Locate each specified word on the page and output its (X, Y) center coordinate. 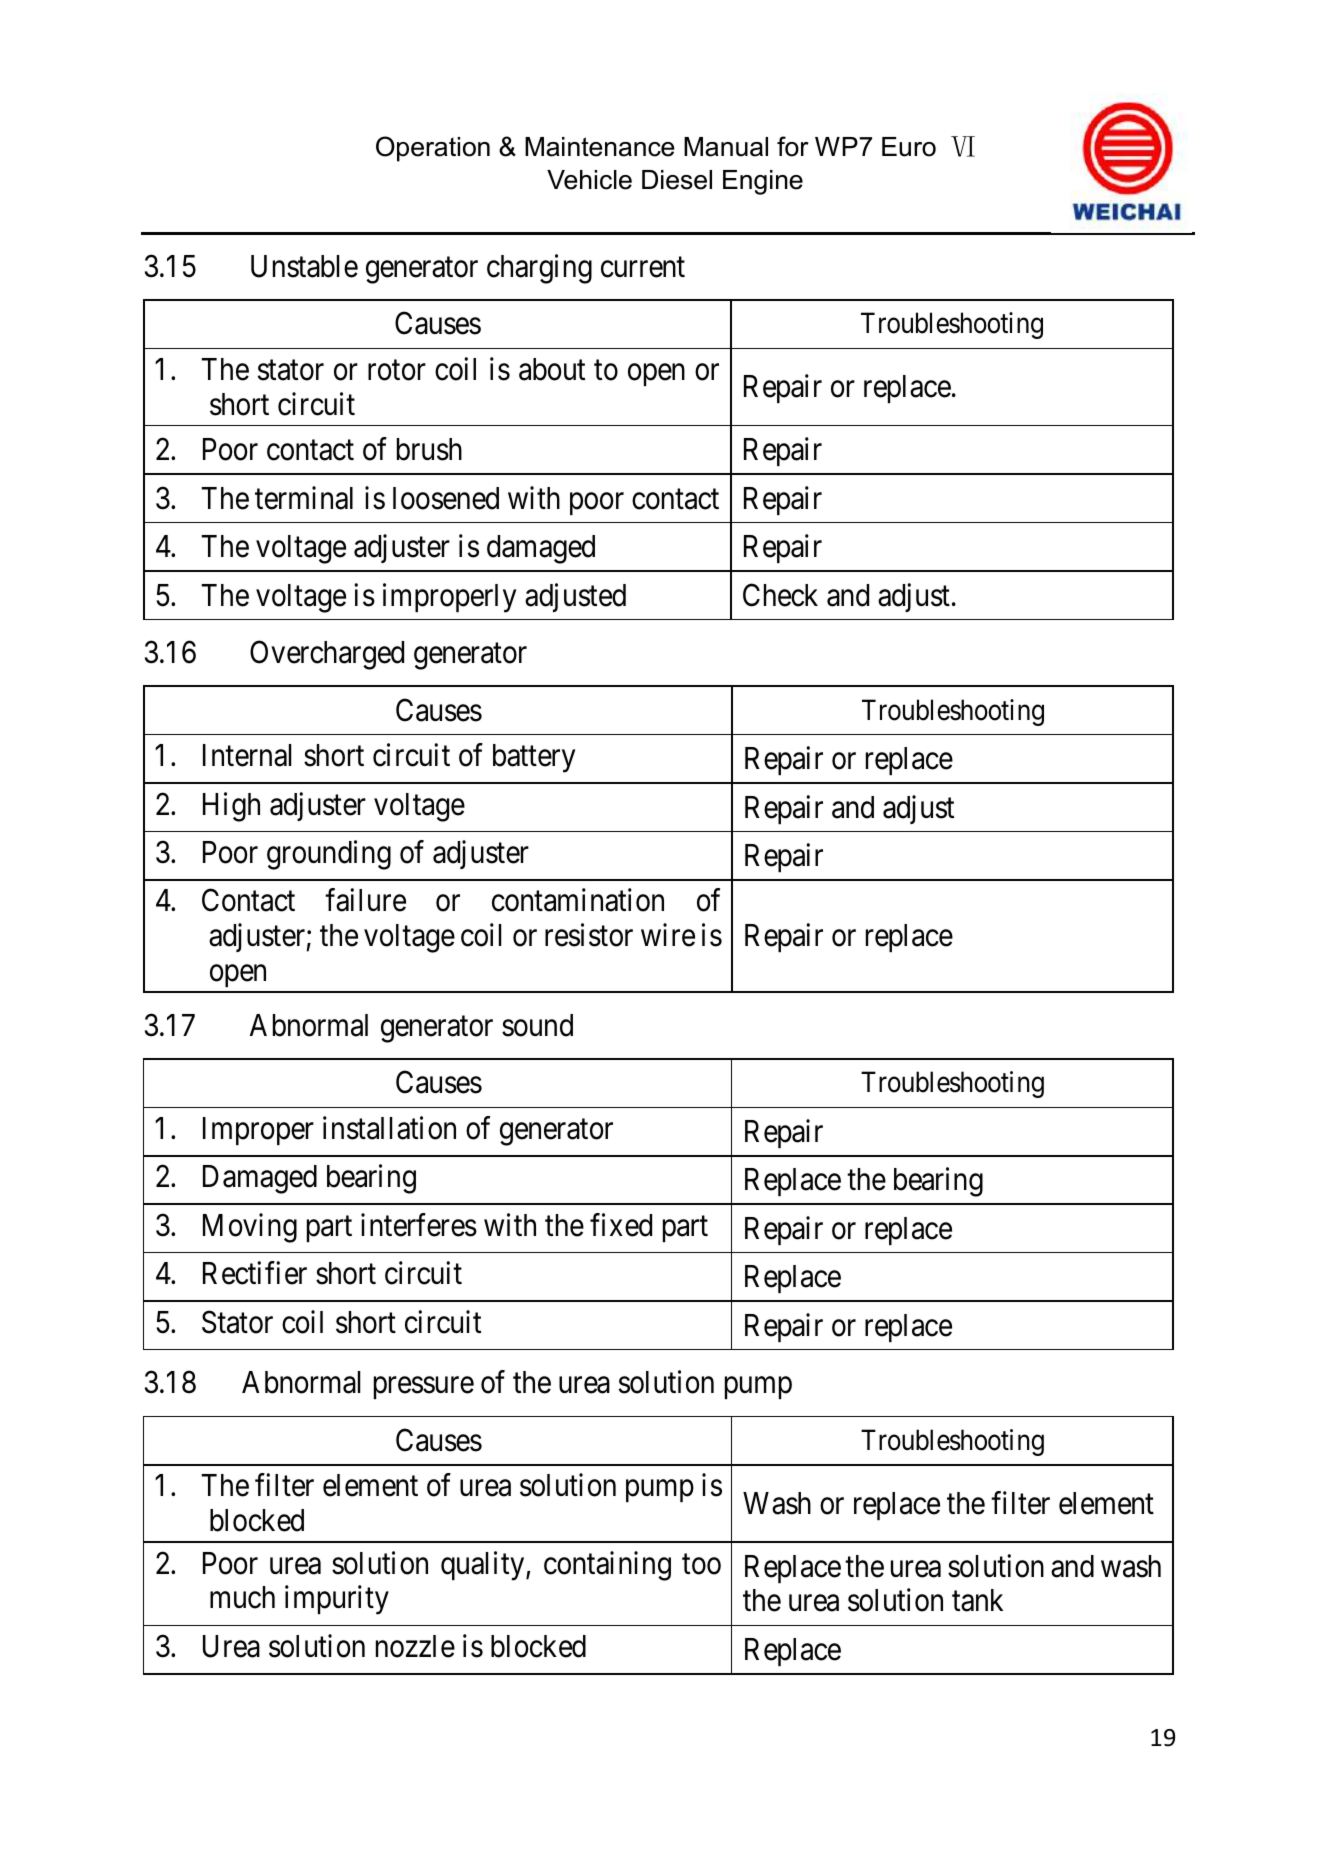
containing (607, 1566)
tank (977, 1600)
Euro (909, 147)
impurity (337, 1600)
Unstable (304, 266)
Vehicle (589, 180)
